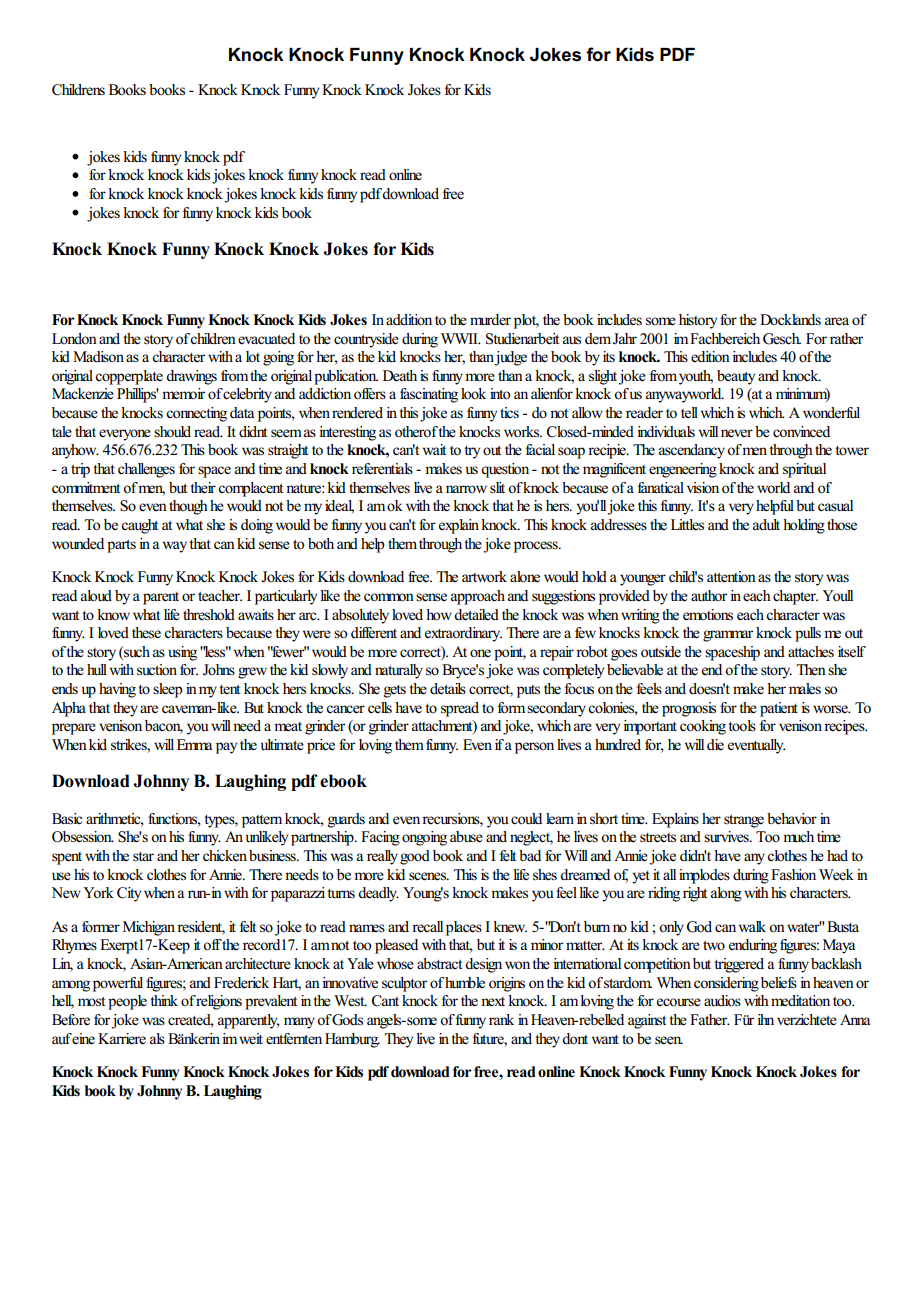  Describe the element at coordinates (779, 709) in the screenshot. I see `patient` at that location.
